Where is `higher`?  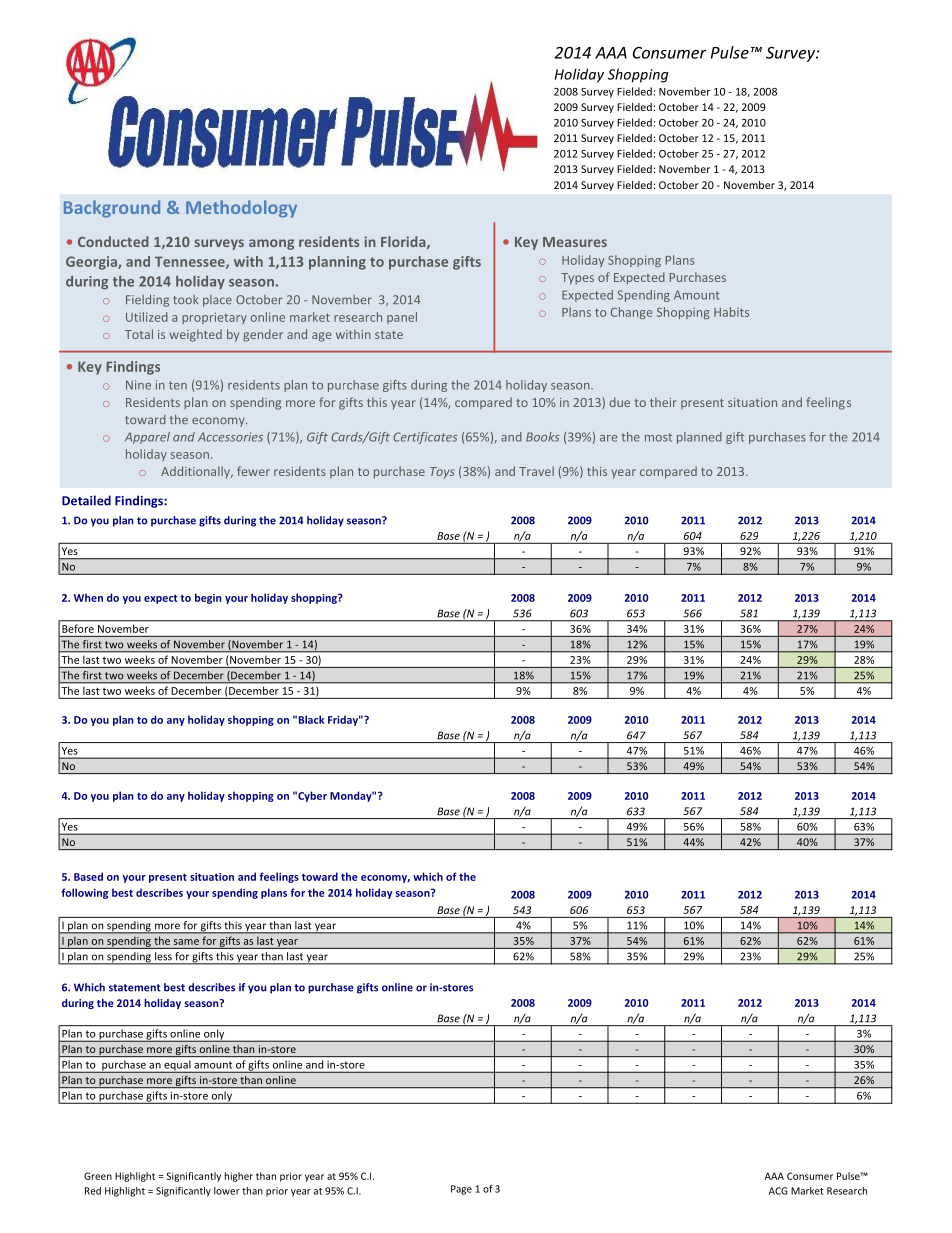
higher is located at coordinates (239, 1177).
